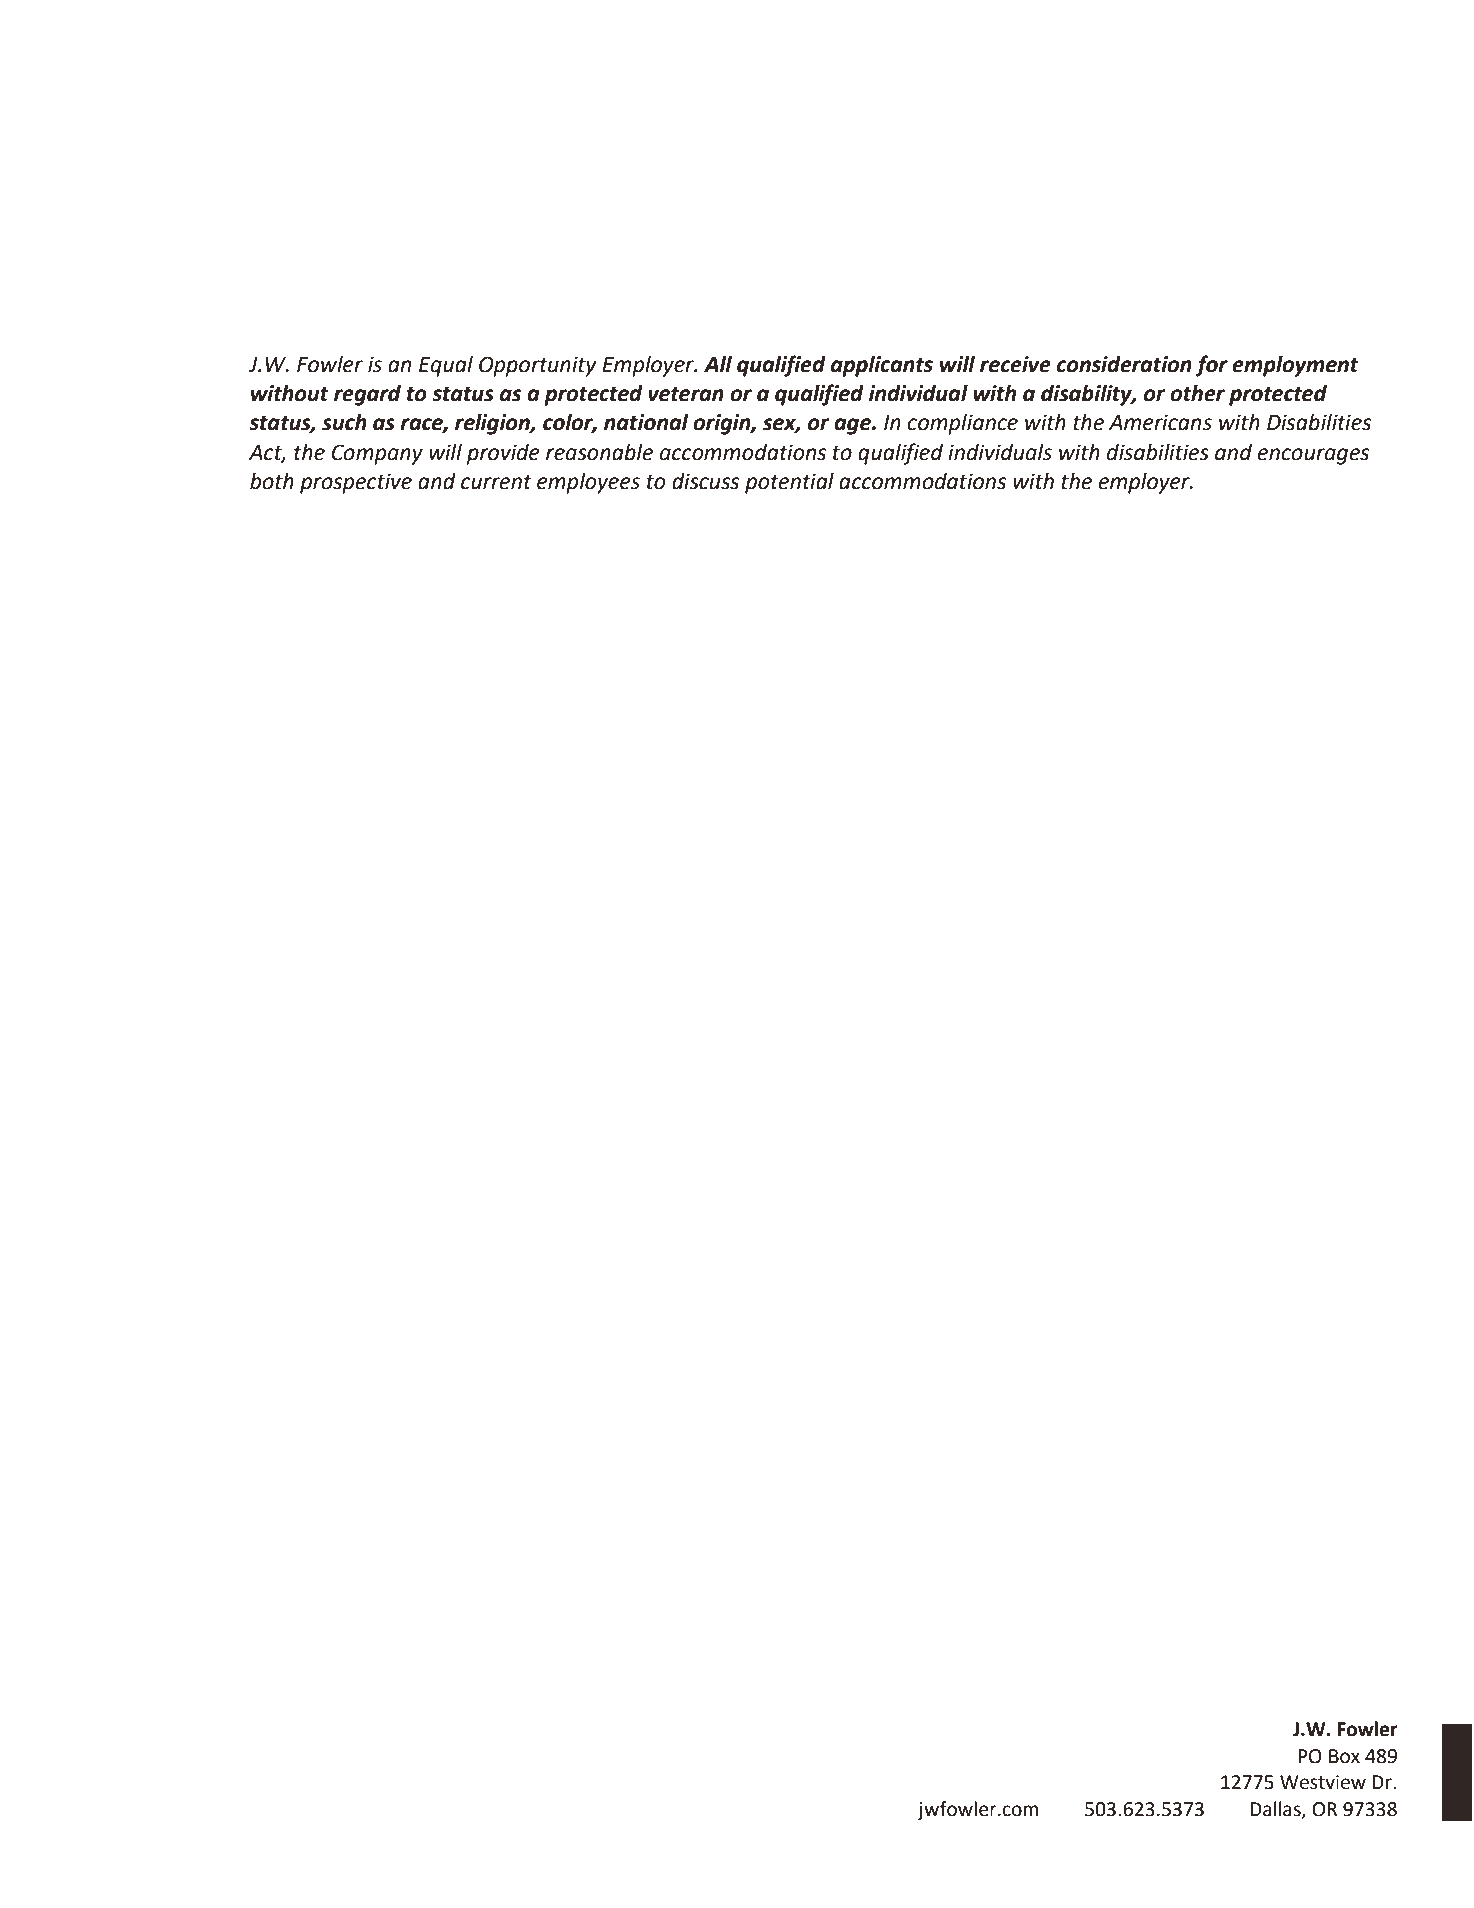  I want to click on Dallas, so click(1276, 1809).
